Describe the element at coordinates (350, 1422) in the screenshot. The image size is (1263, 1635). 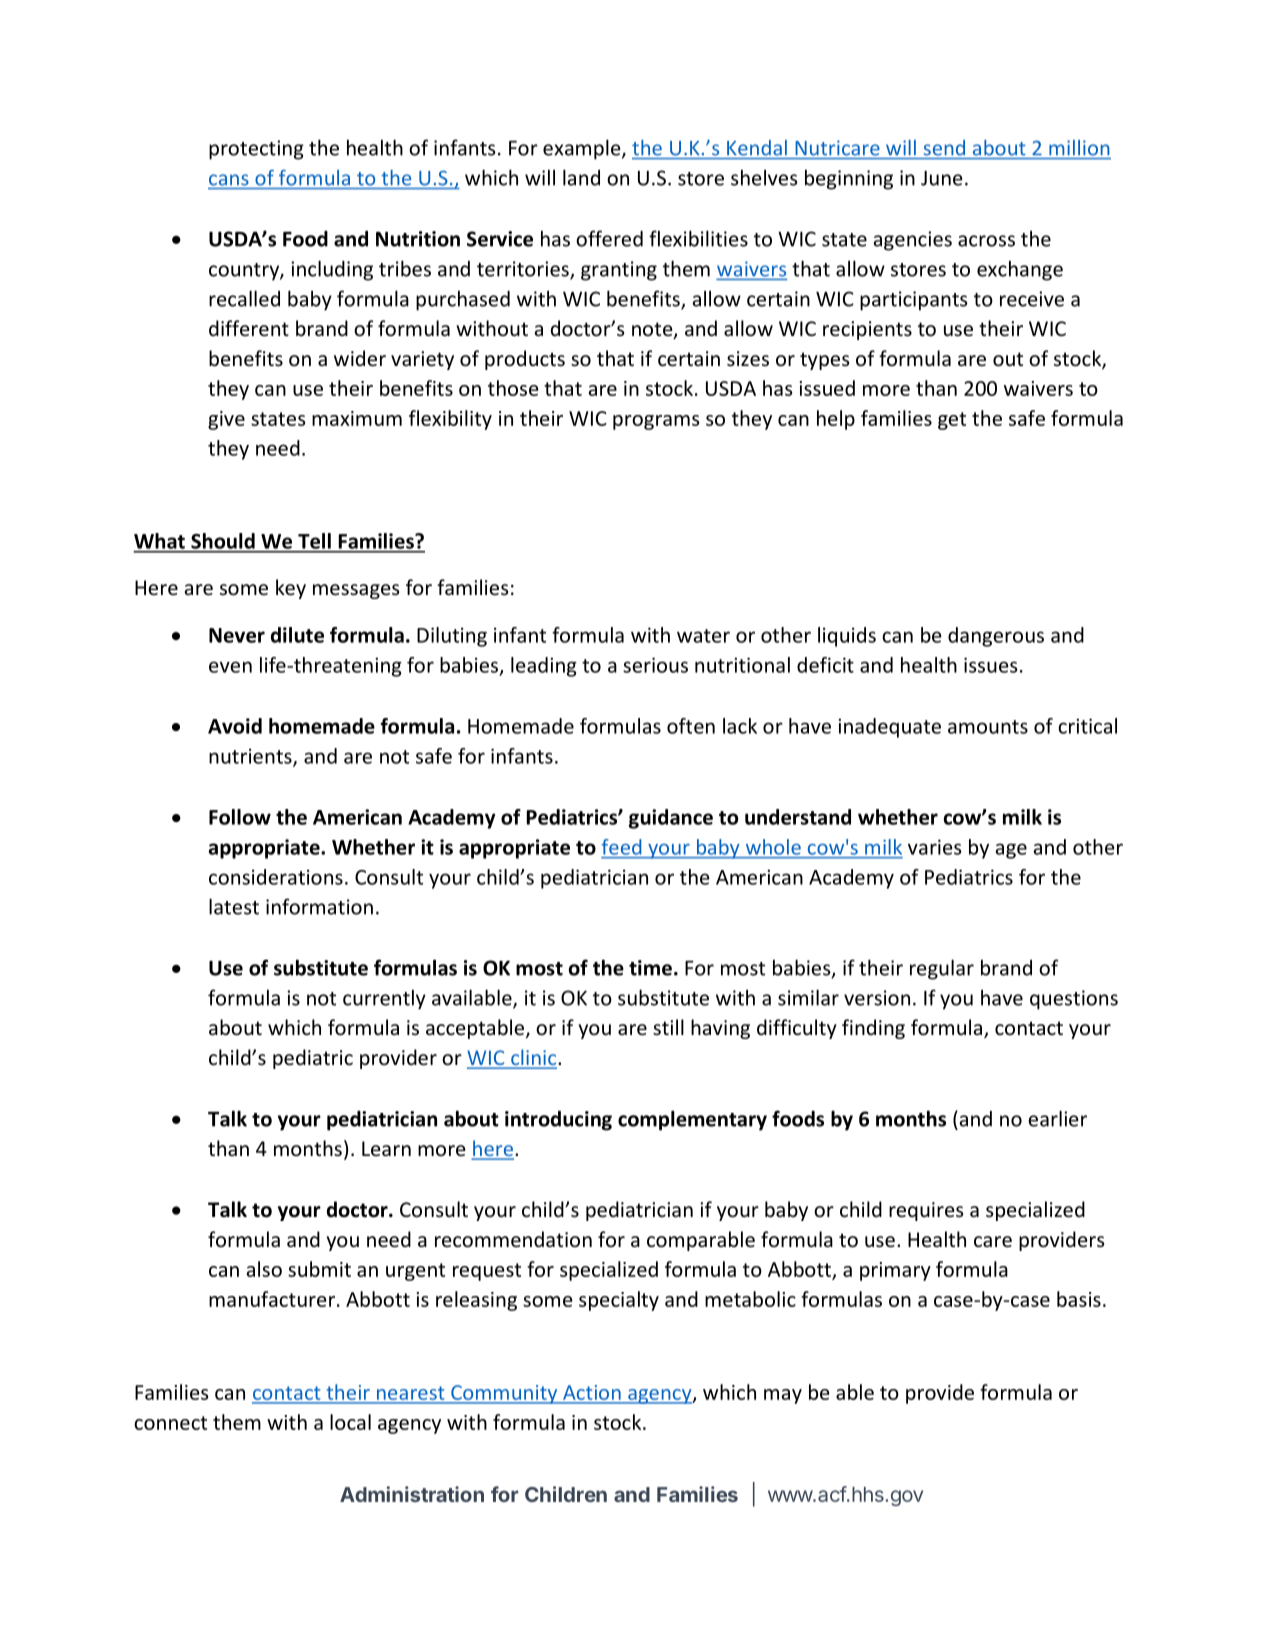
I see `local` at that location.
